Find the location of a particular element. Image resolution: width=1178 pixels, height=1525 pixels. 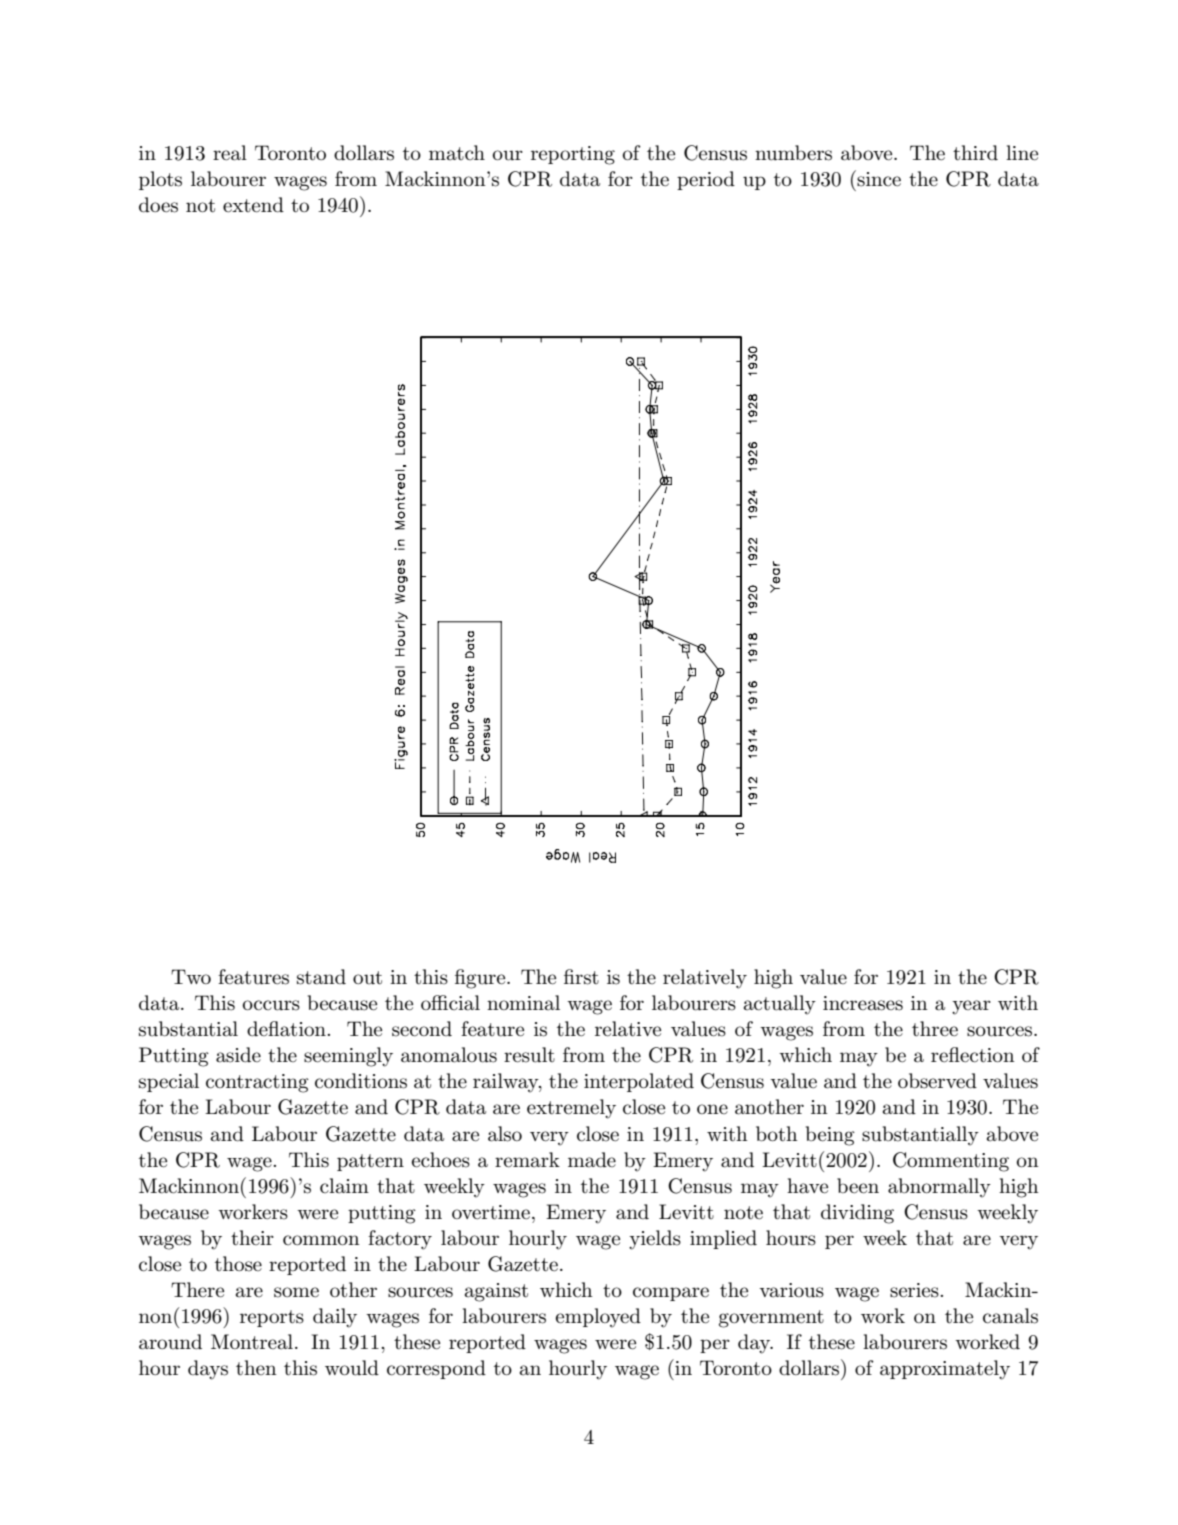

since is located at coordinates (878, 178).
